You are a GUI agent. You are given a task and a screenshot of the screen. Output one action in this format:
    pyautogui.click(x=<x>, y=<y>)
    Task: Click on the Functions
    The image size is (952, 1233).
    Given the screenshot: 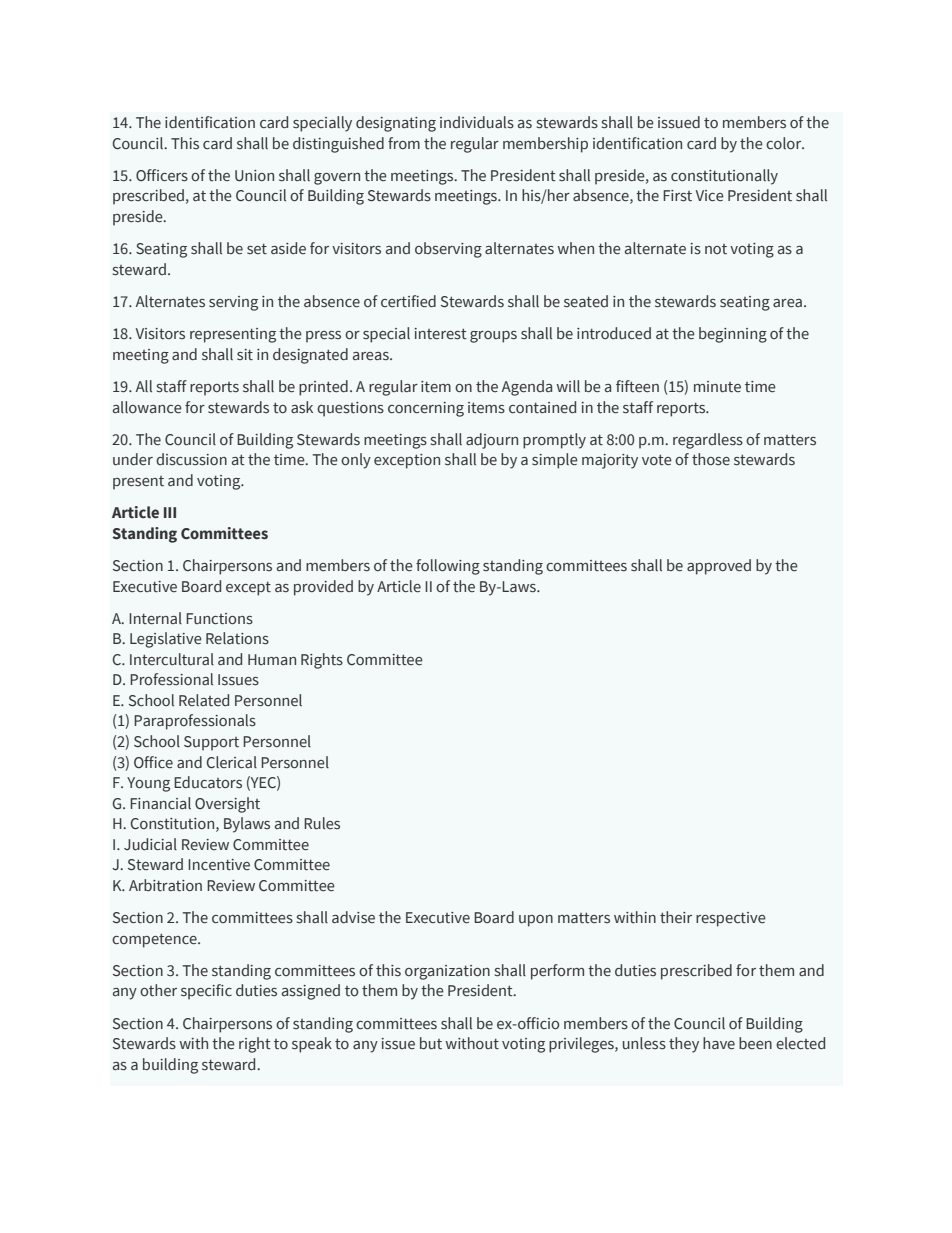 What is the action you would take?
    pyautogui.click(x=219, y=619)
